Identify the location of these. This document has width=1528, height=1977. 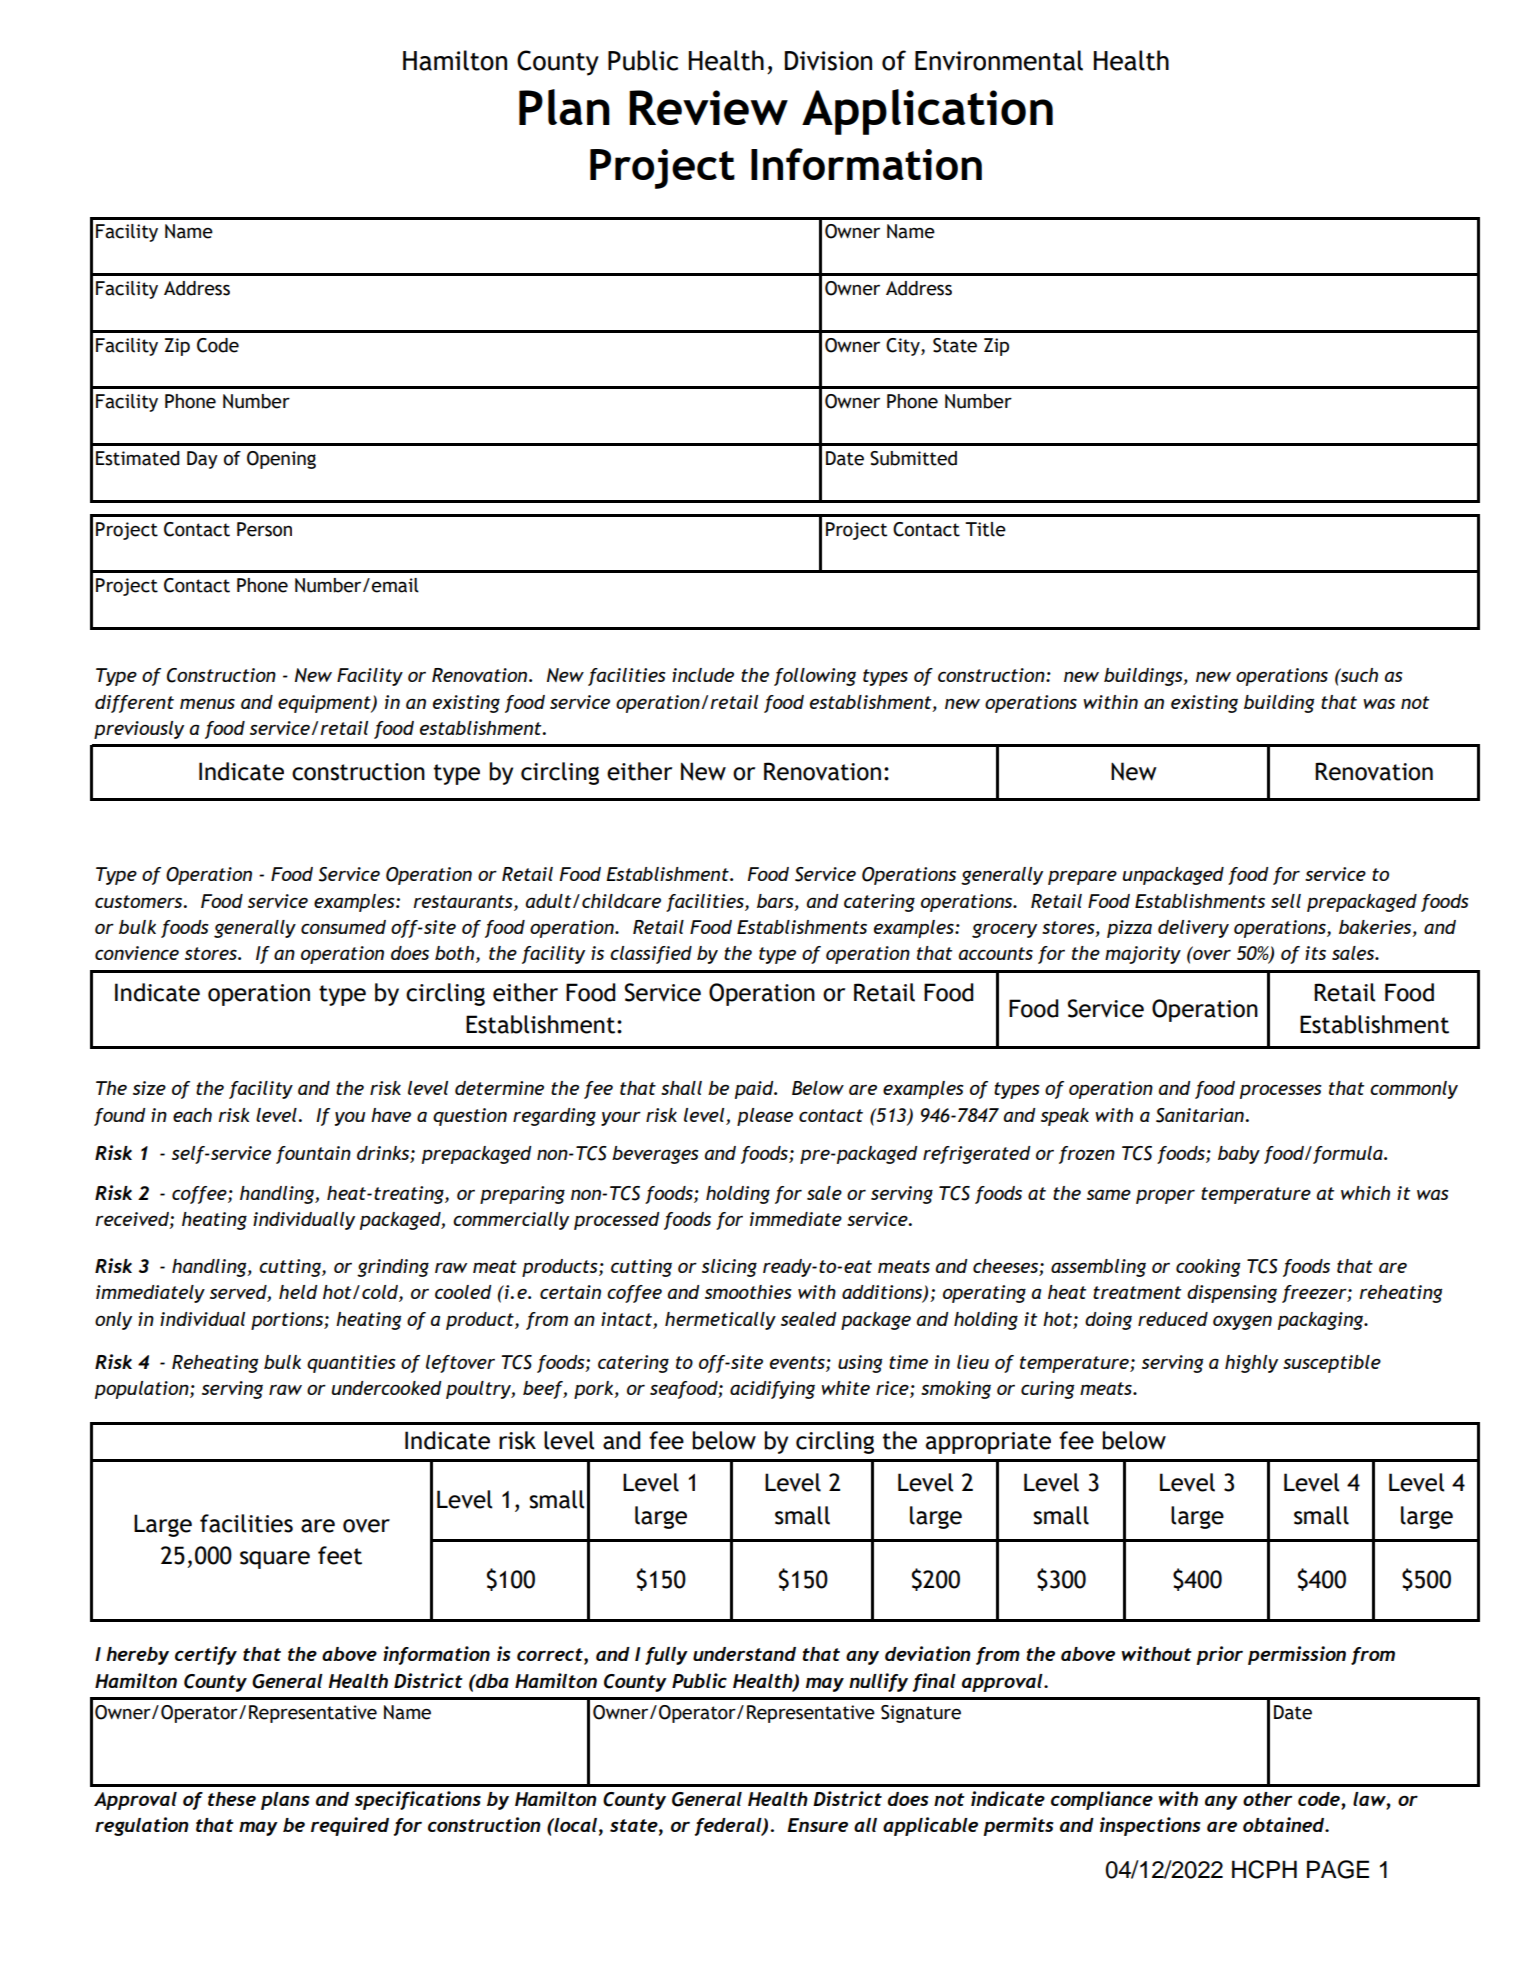
(232, 1799).
